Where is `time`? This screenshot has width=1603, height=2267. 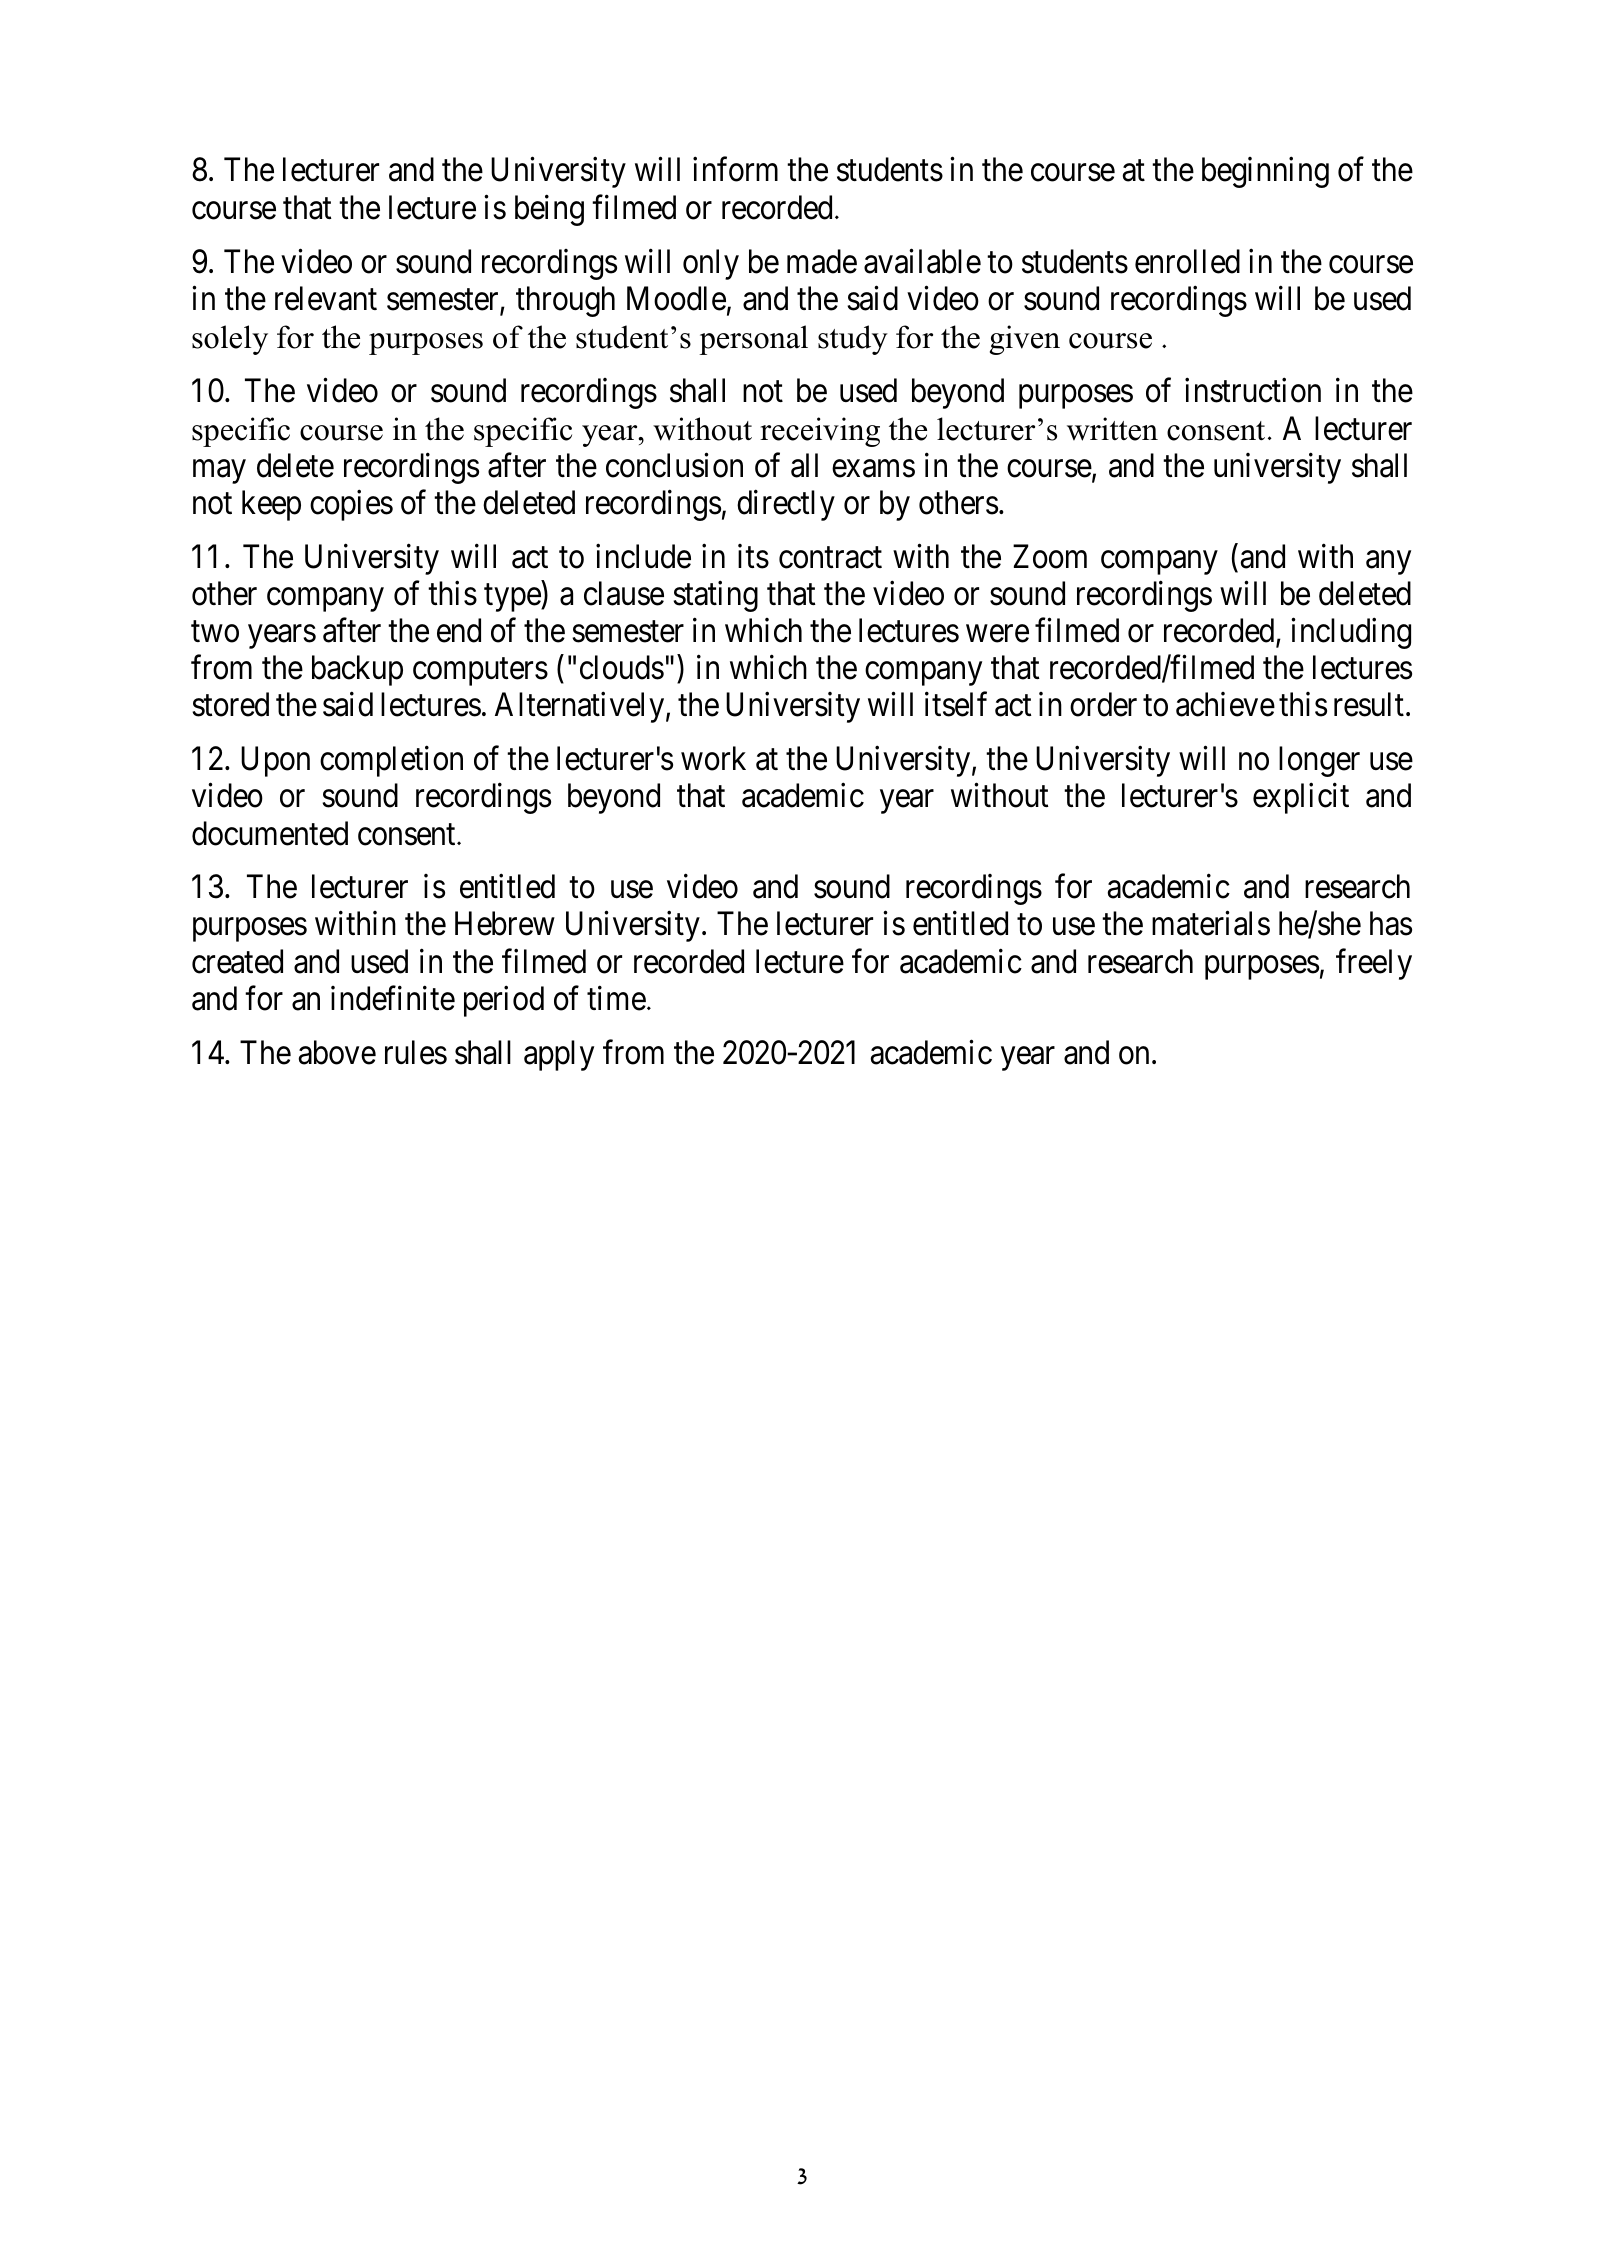
time is located at coordinates (616, 998).
